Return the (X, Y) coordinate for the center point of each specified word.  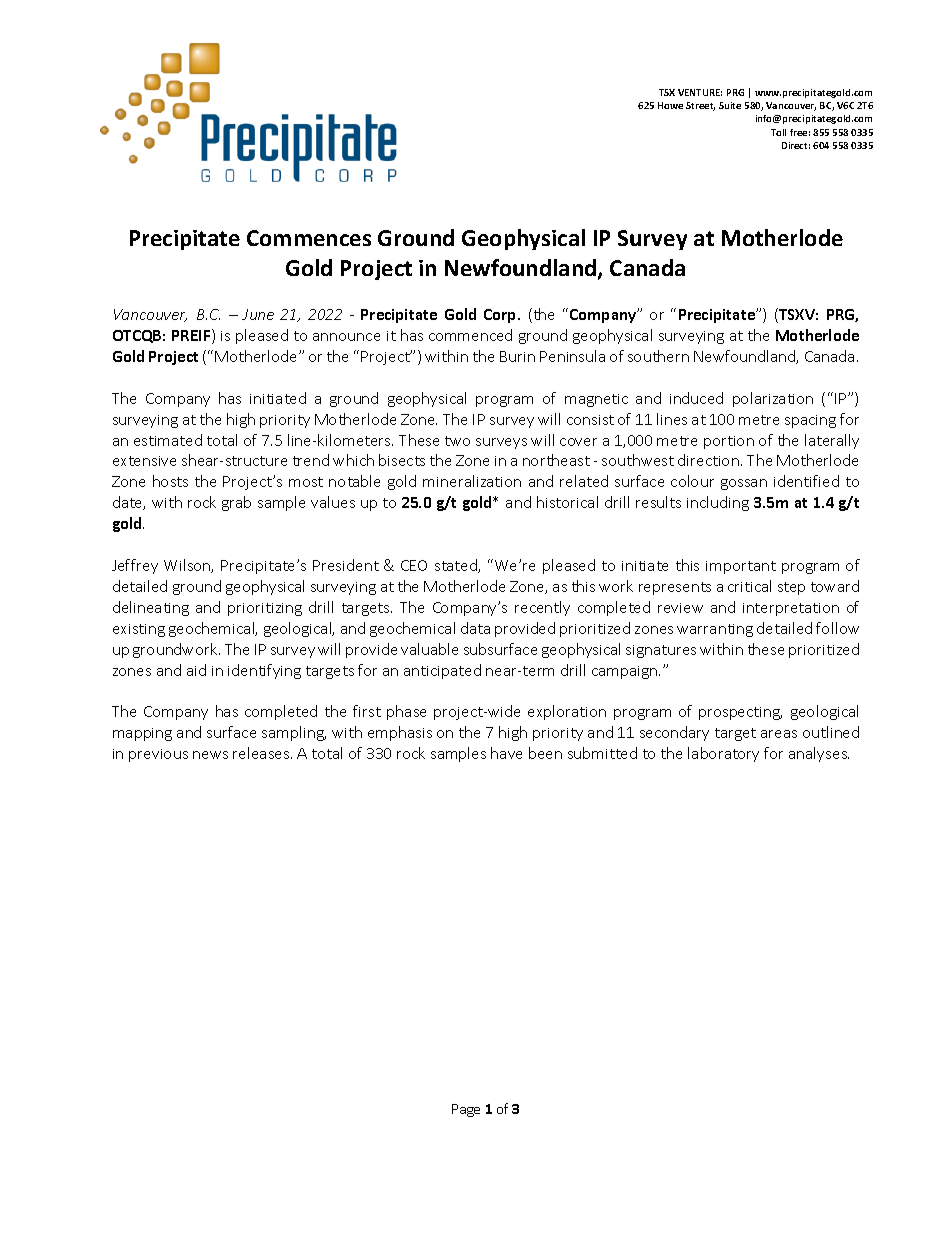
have (506, 753)
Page (466, 1110)
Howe (670, 105)
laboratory (723, 754)
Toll (778, 132)
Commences (309, 238)
